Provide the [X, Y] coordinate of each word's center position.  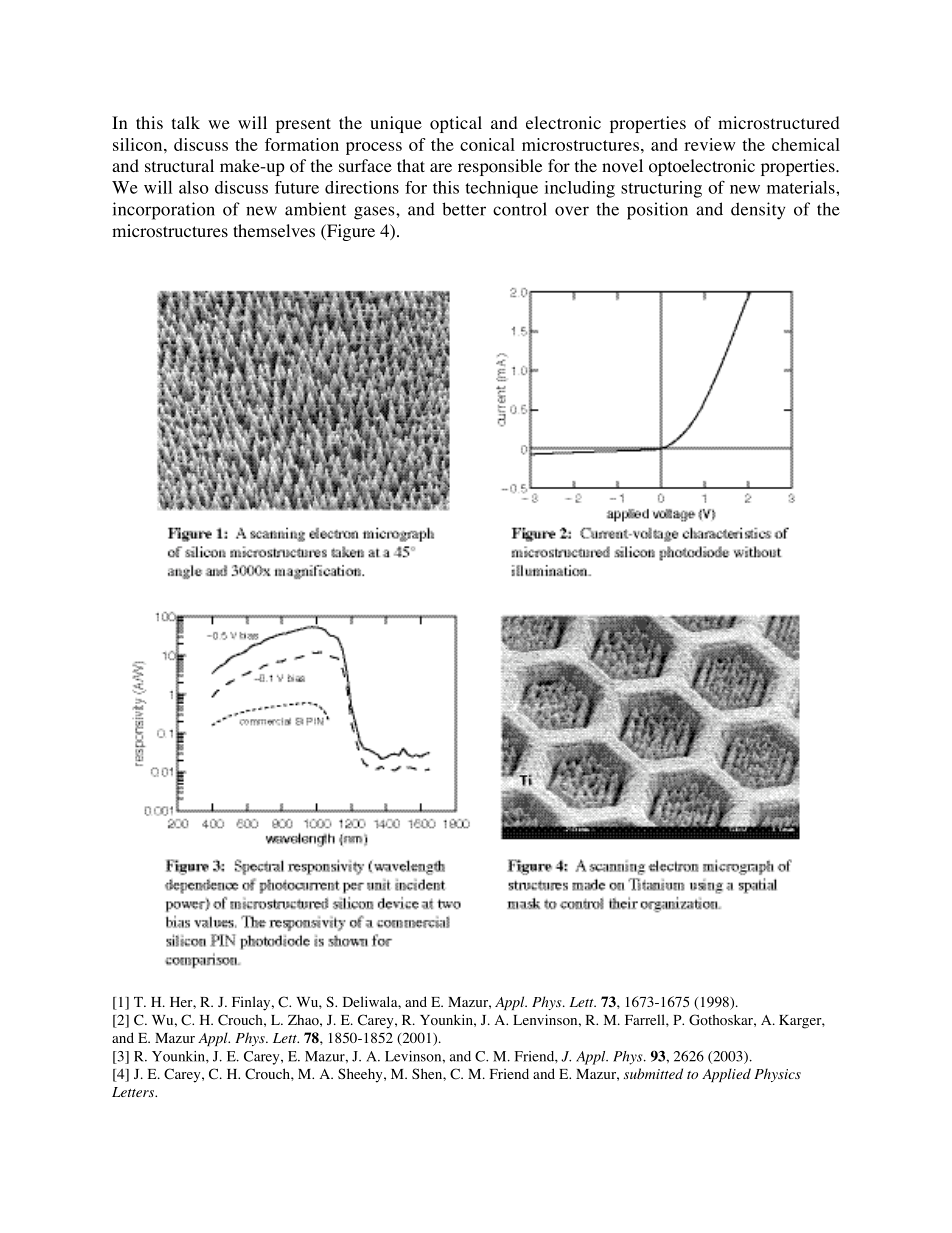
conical [487, 144]
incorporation [164, 211]
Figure [350, 232]
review [710, 144]
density [758, 211]
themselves [274, 230]
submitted [653, 1073]
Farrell [646, 1019]
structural [179, 165]
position [657, 211]
